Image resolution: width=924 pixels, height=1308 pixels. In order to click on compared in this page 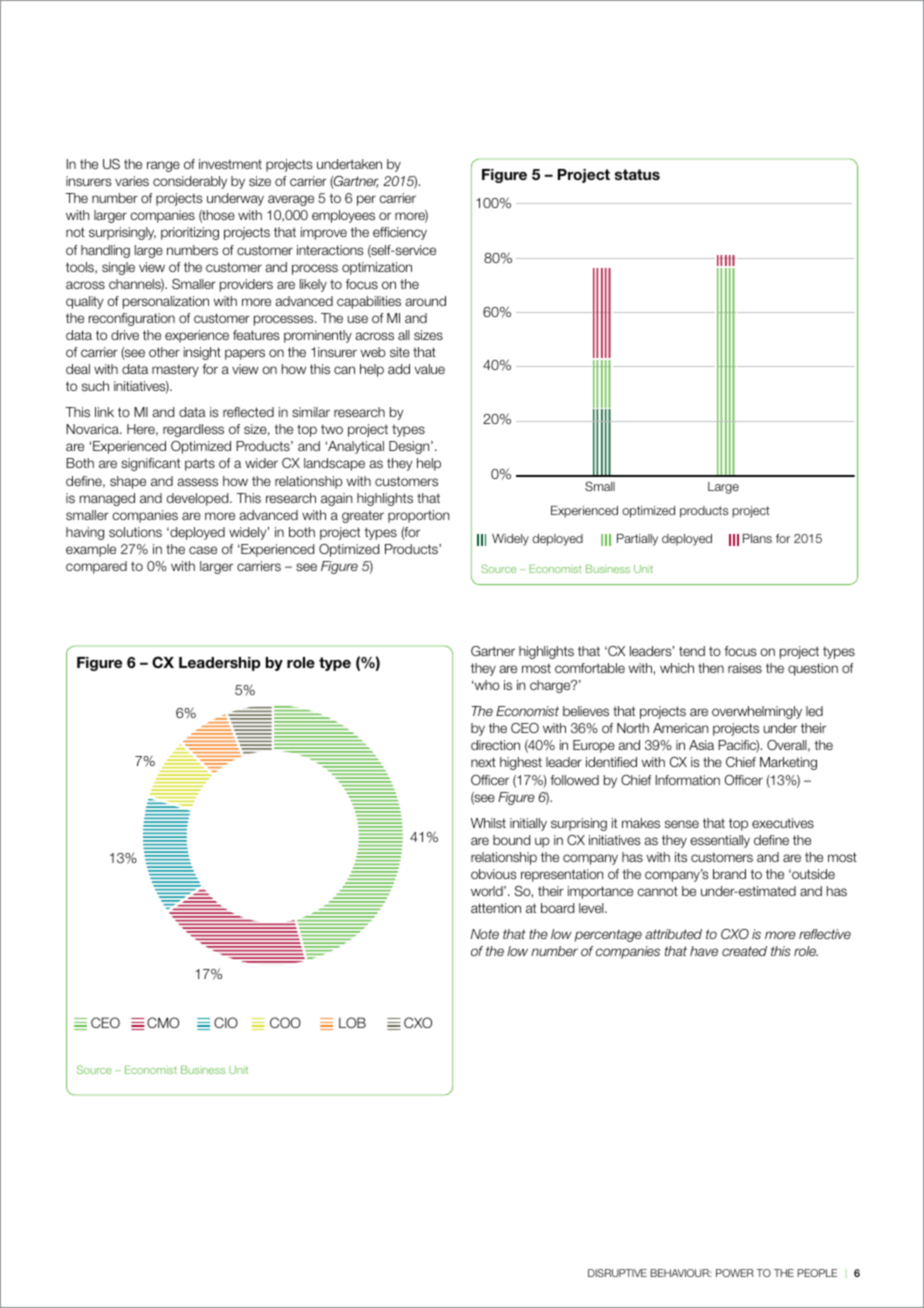, I will do `click(96, 567)`.
